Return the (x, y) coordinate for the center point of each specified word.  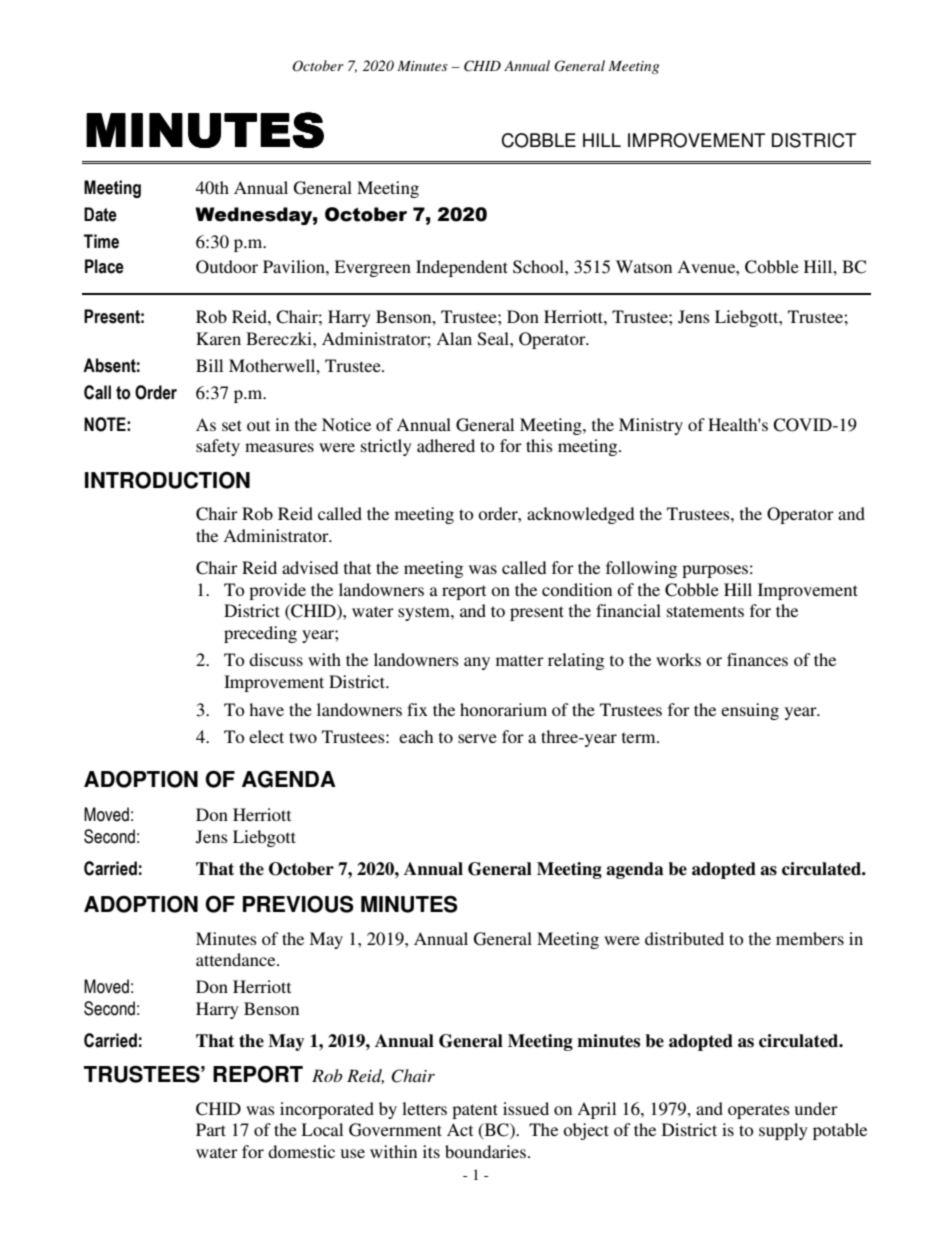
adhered (446, 445)
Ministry (651, 426)
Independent (462, 268)
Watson (644, 266)
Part (211, 1129)
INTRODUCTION (167, 480)
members (810, 938)
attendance (237, 959)
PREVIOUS (298, 904)
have (266, 709)
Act (460, 1129)
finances (757, 659)
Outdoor (227, 267)
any (477, 663)
